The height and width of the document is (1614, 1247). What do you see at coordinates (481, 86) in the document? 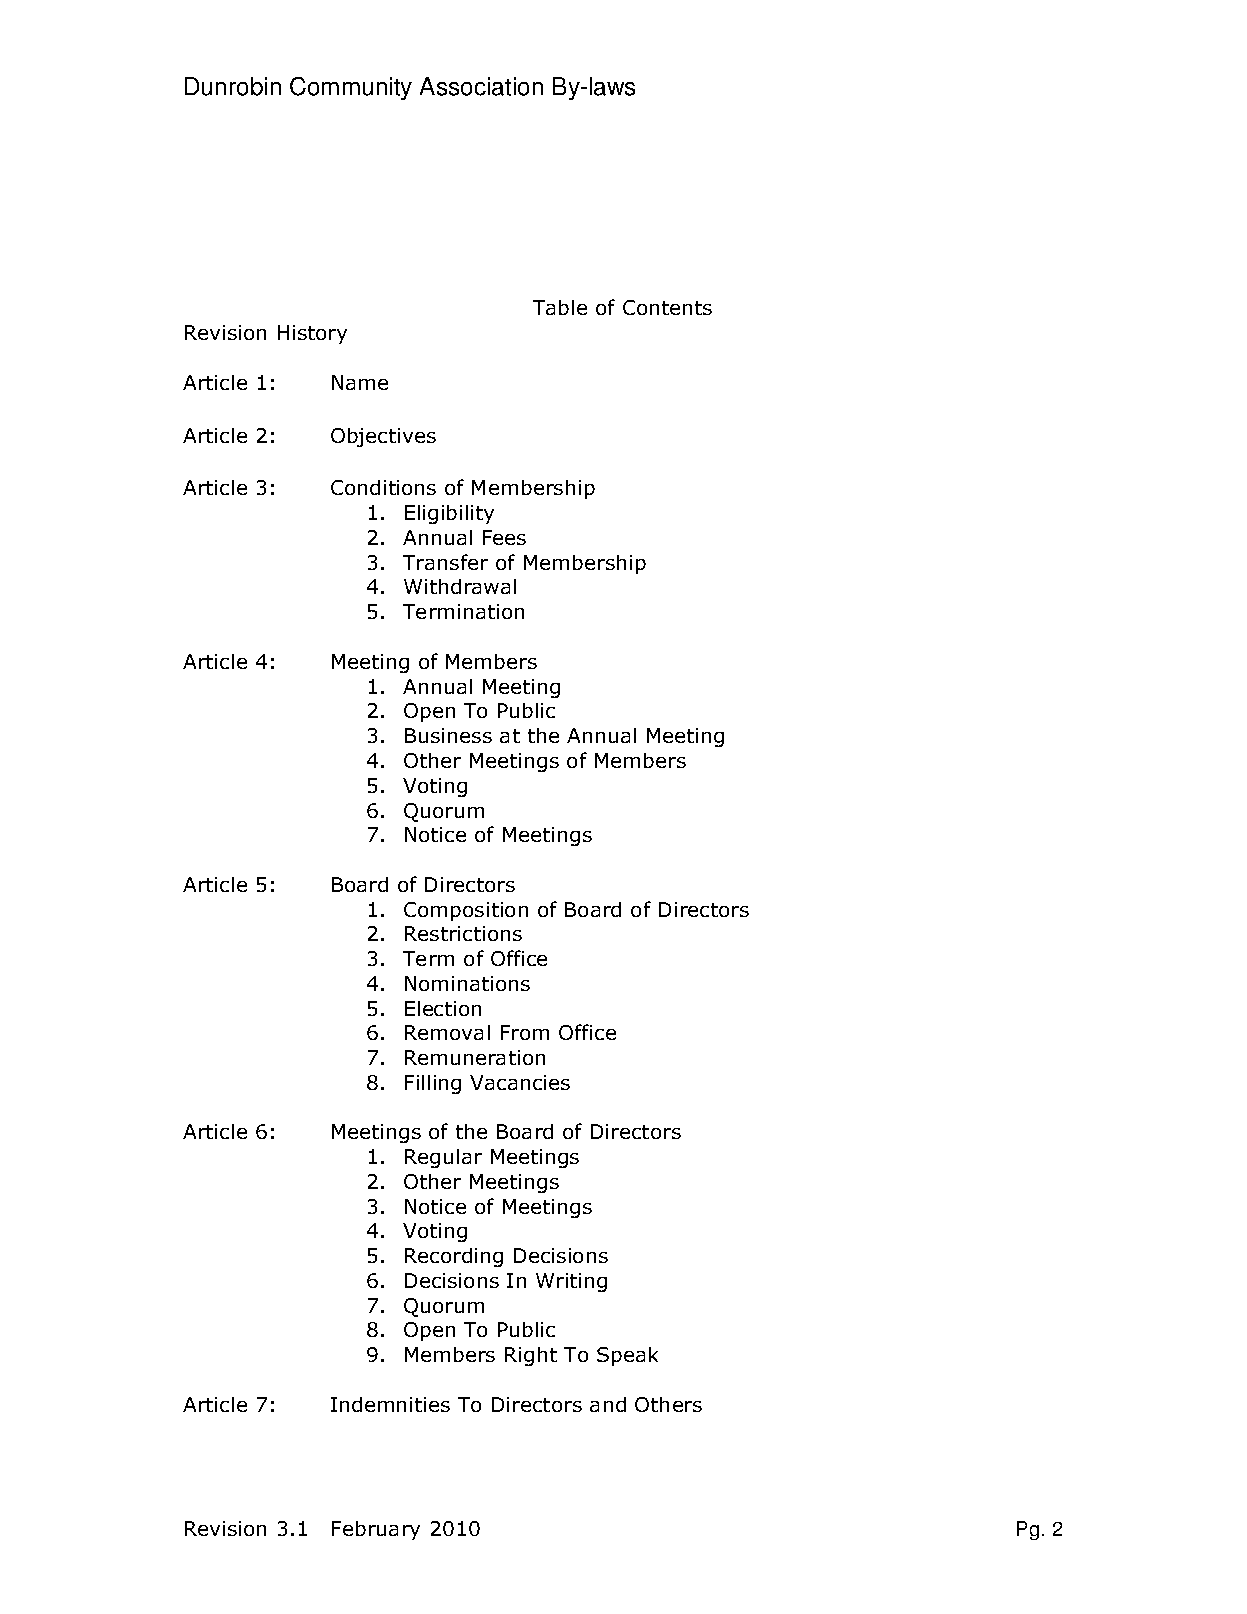
I see `Association` at bounding box center [481, 86].
